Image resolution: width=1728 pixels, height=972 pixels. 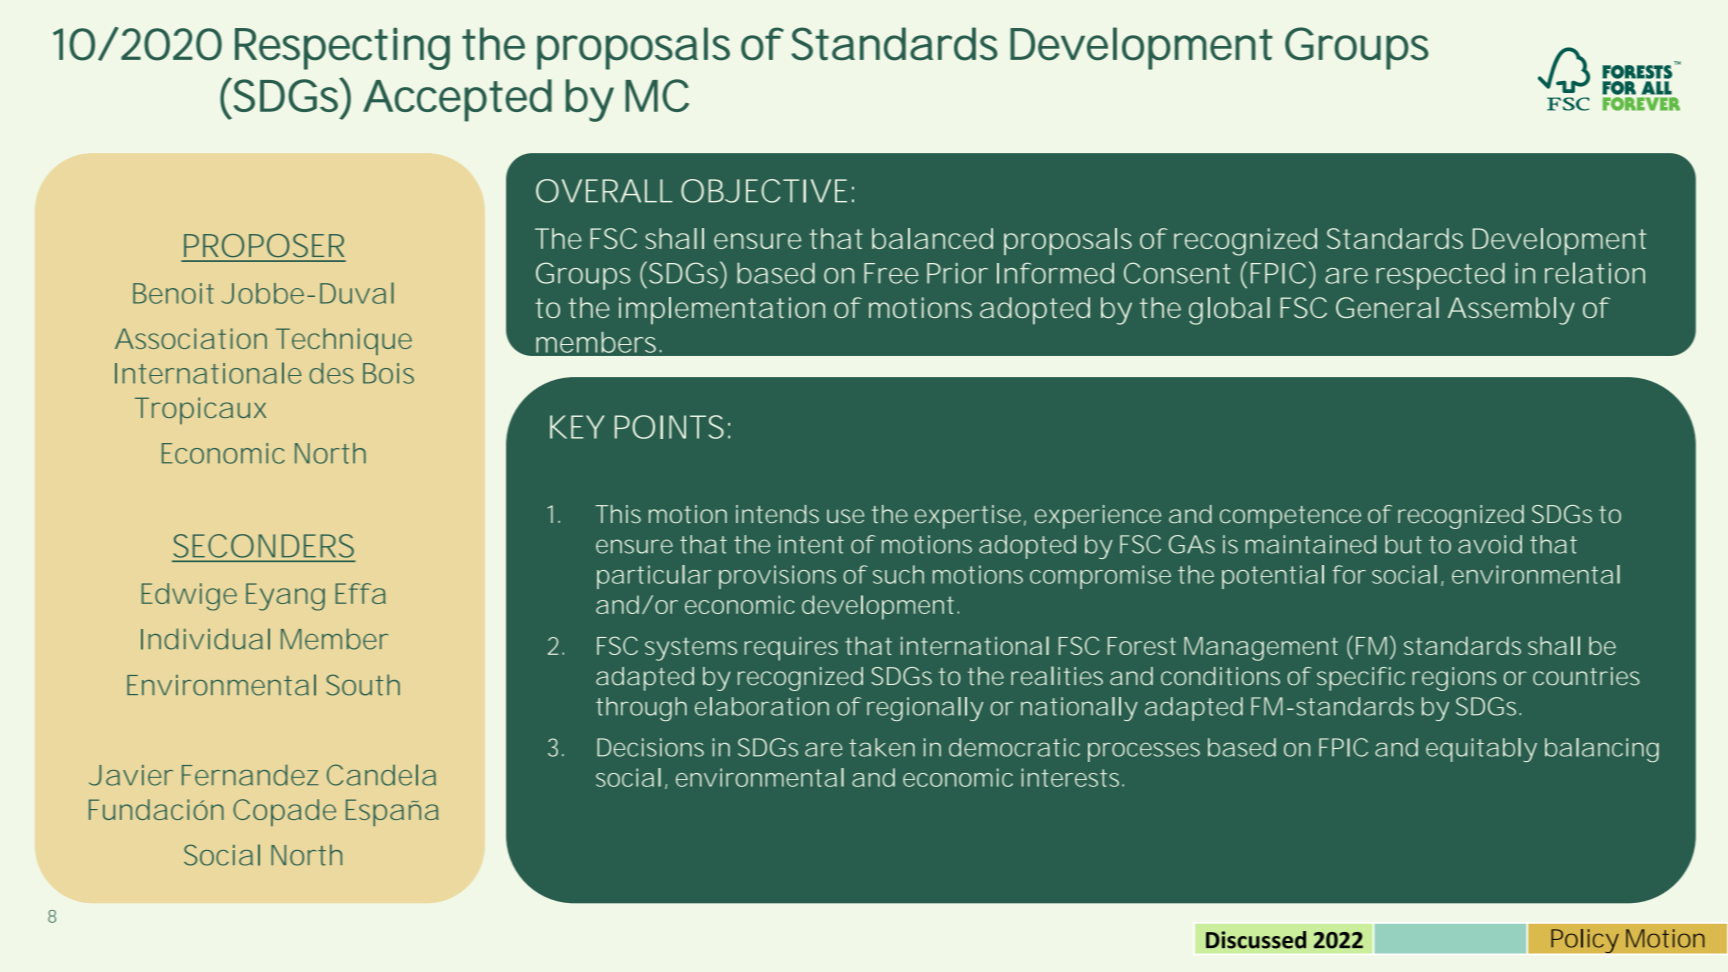 I want to click on General, so click(x=1387, y=307).
